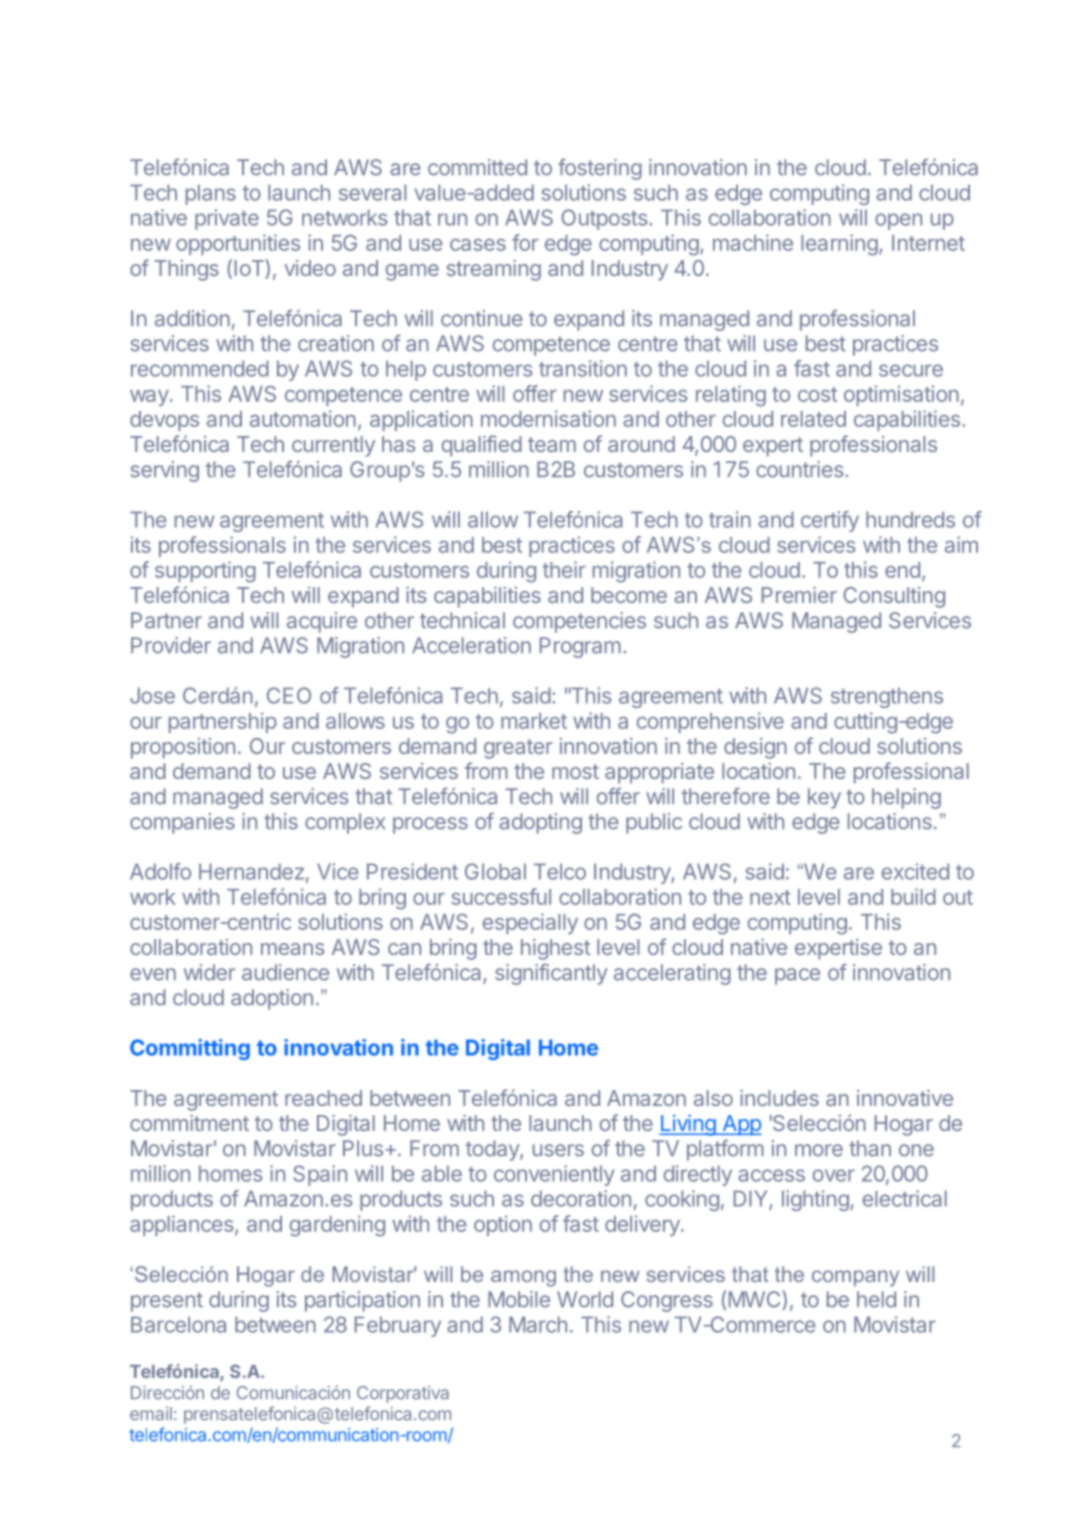  Describe the element at coordinates (530, 923) in the document. I see `especially` at that location.
